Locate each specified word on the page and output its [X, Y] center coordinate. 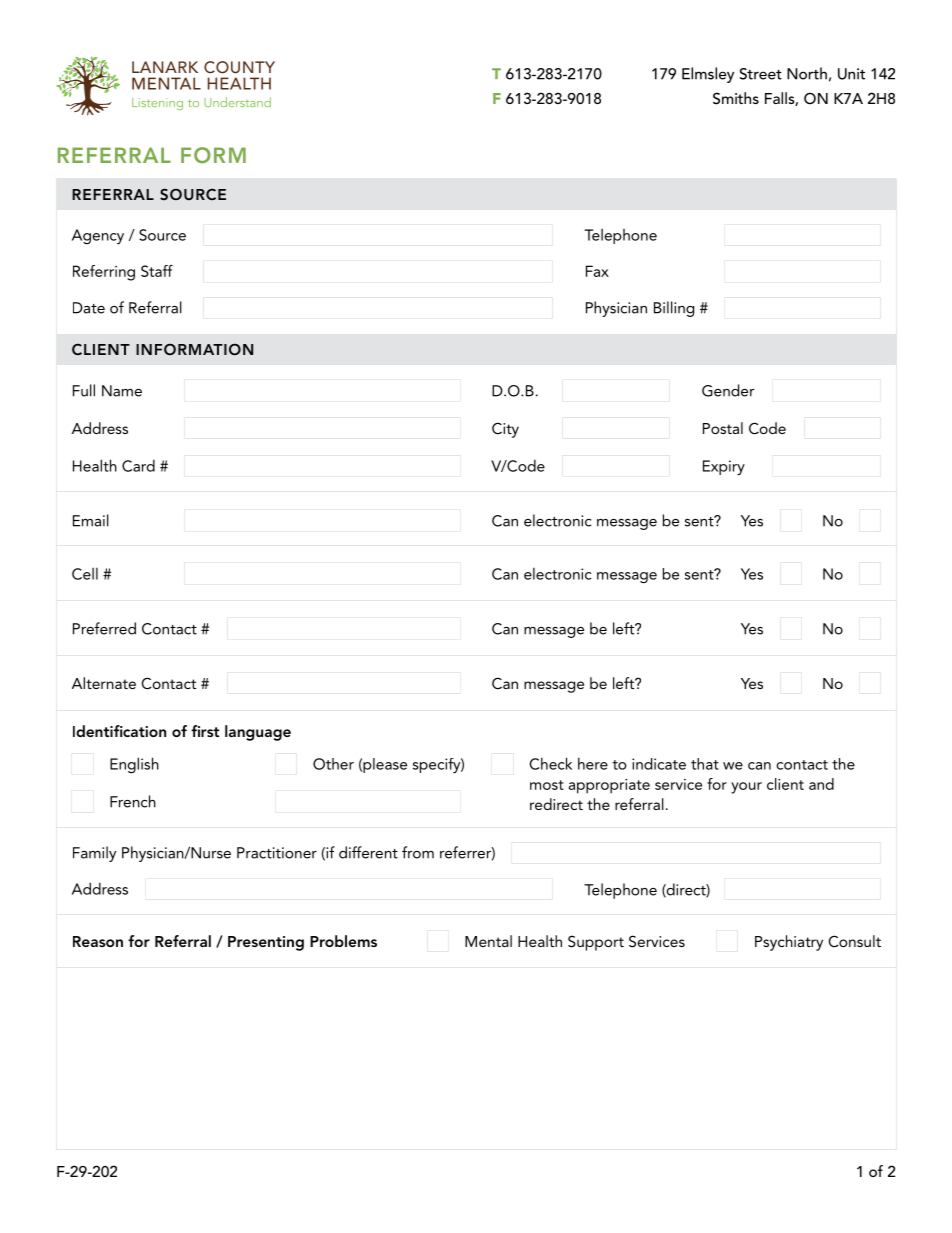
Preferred [104, 628]
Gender [728, 390]
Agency [98, 236]
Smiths [736, 98]
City [505, 430]
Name [122, 391]
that [705, 764]
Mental [488, 941]
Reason [98, 941]
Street [761, 74]
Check [551, 763]
